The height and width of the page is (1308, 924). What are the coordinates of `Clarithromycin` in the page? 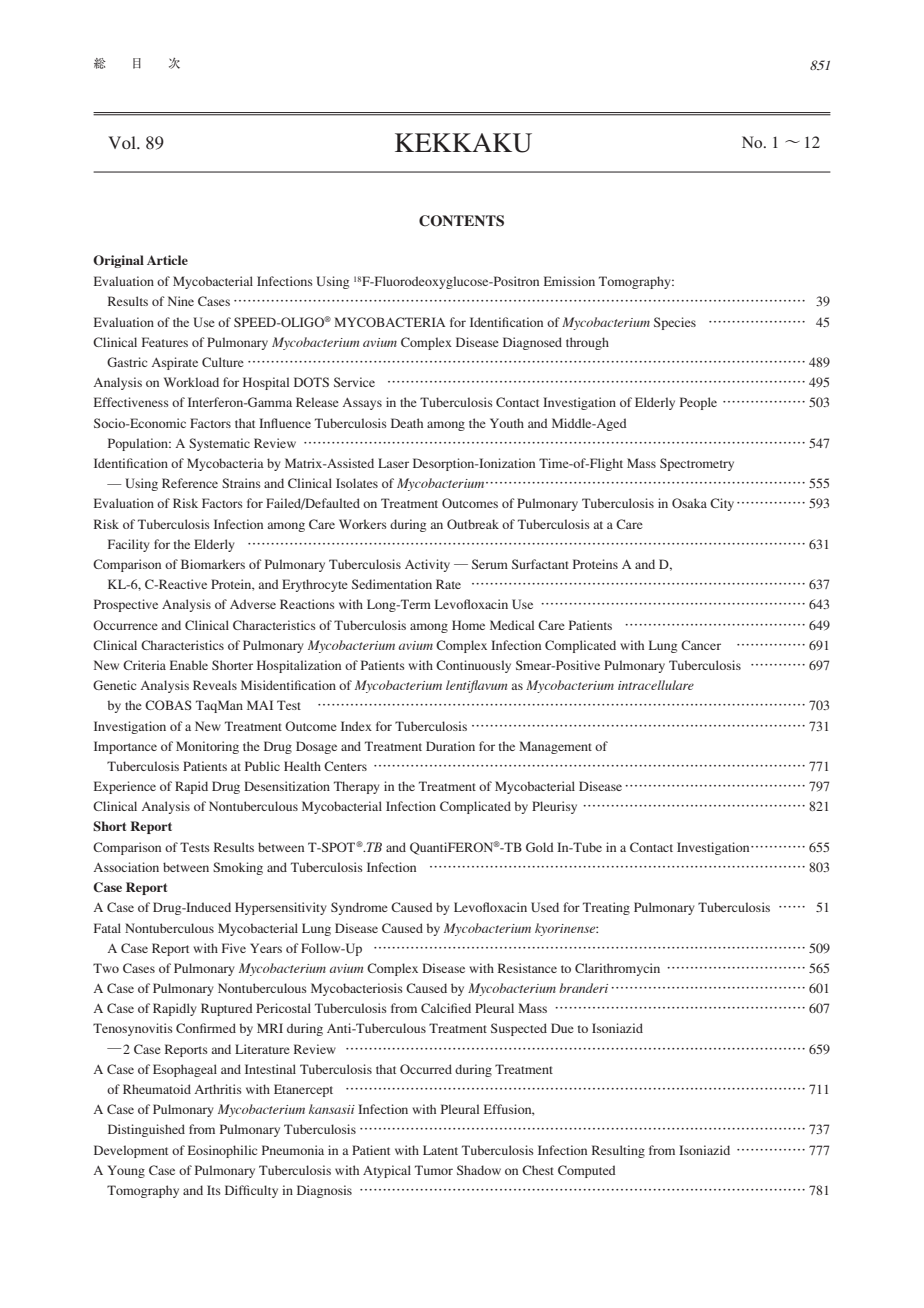 It's located at (617, 969).
